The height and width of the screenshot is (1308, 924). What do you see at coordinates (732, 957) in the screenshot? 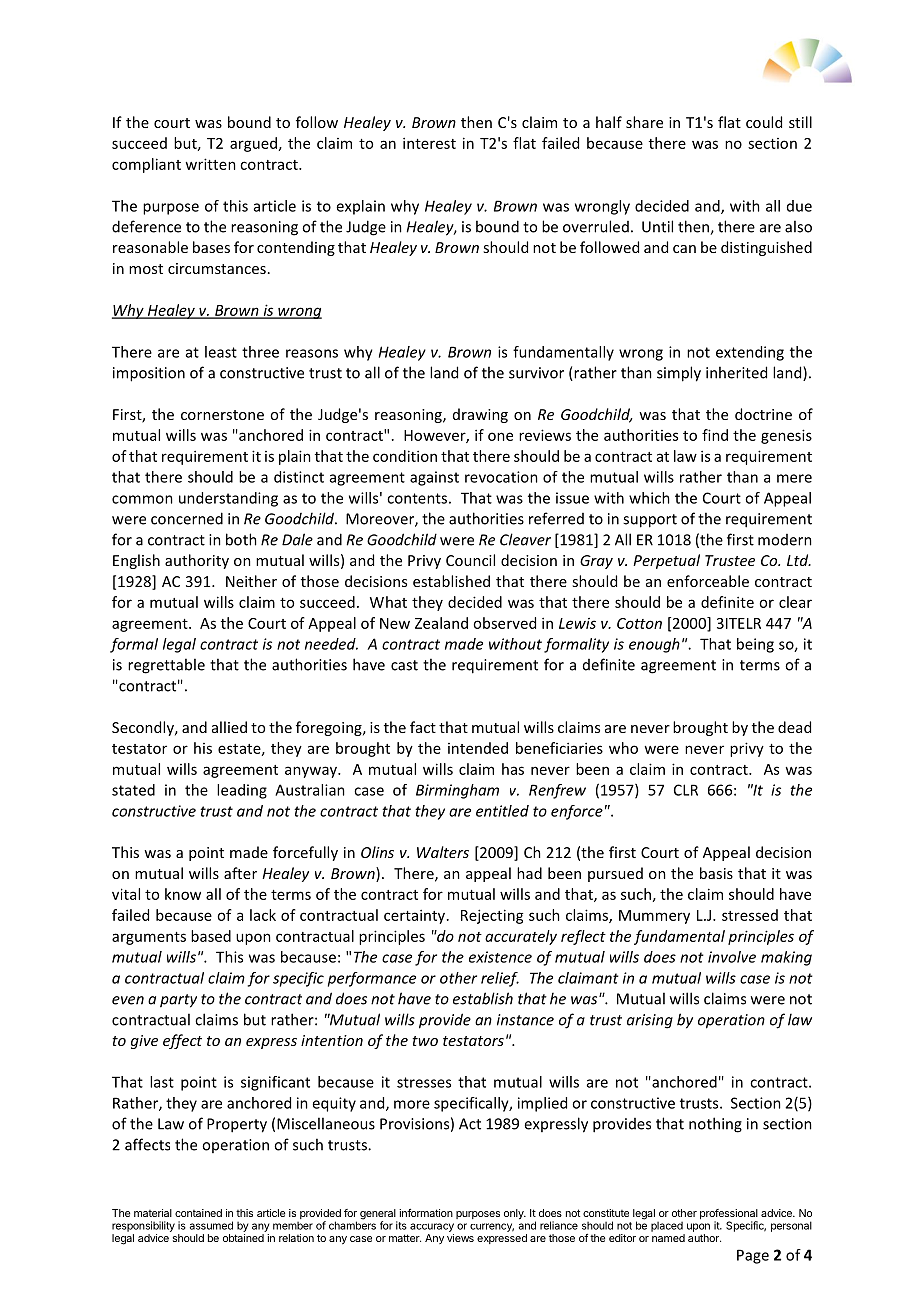
I see `involve` at bounding box center [732, 957].
